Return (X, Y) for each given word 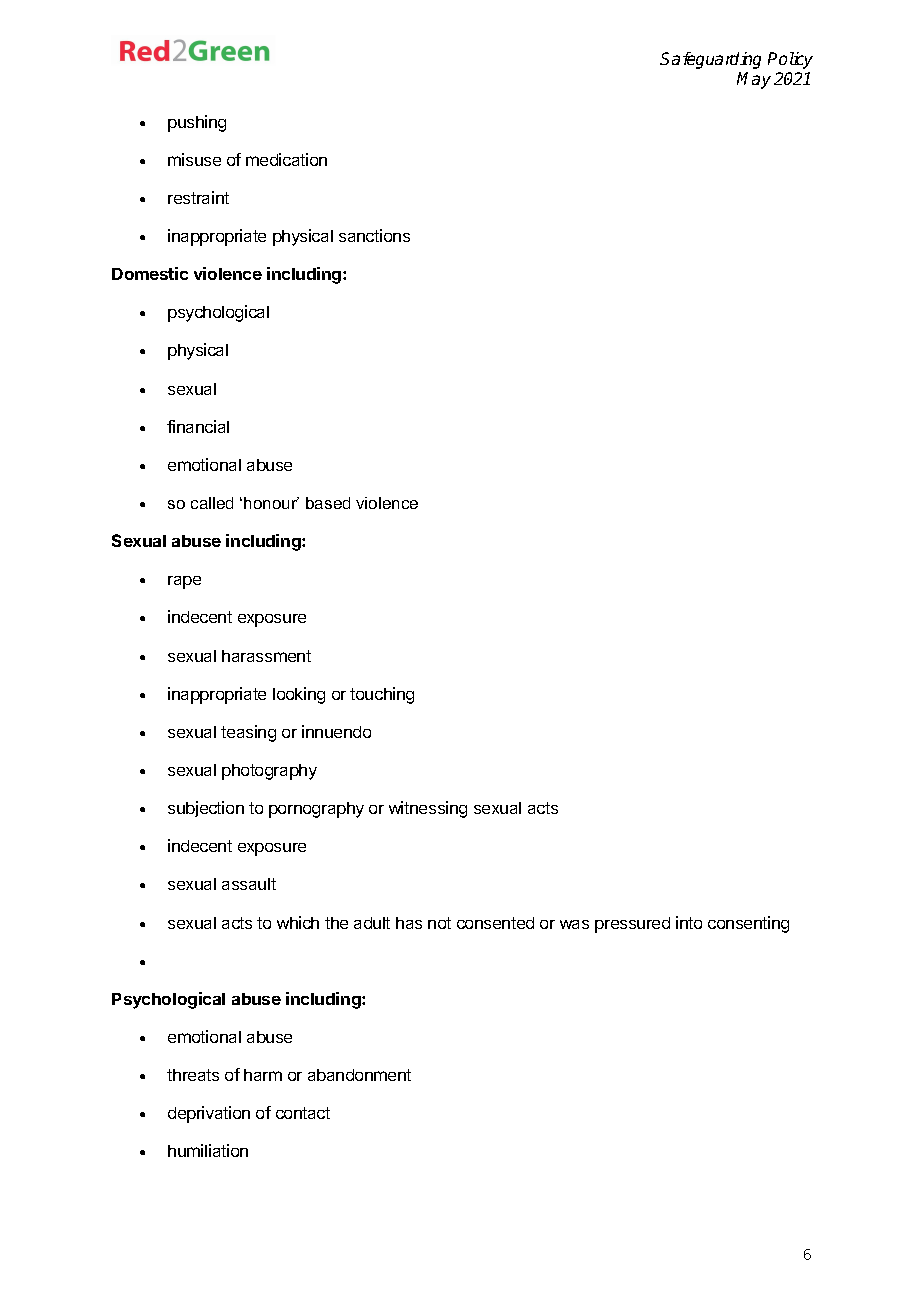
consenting (748, 924)
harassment (266, 656)
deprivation (209, 1114)
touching (382, 695)
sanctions (374, 235)
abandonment (359, 1075)
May (754, 80)
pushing (197, 123)
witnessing (428, 809)
